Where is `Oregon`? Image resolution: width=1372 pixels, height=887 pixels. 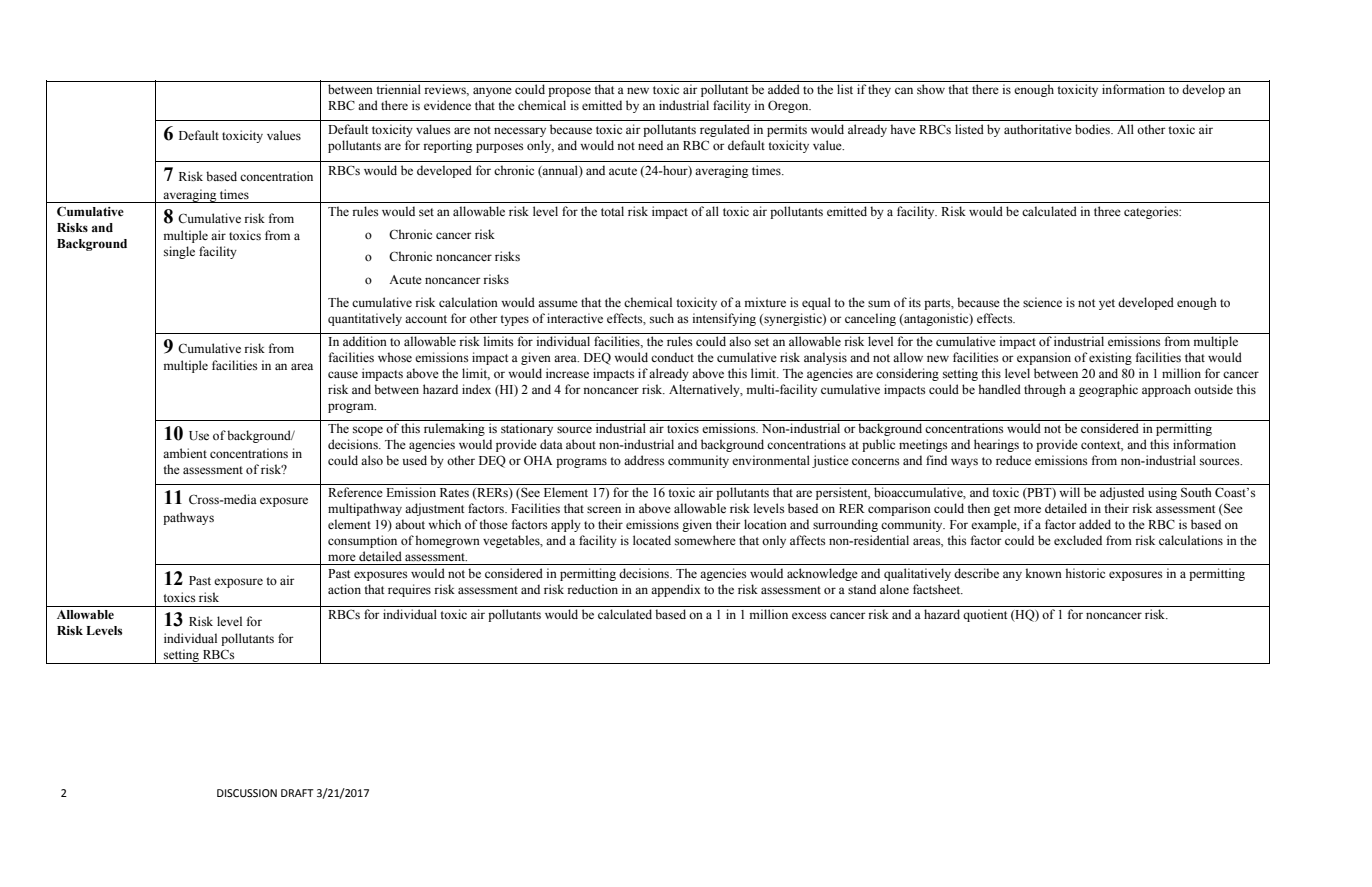 Oregon is located at coordinates (789, 106).
